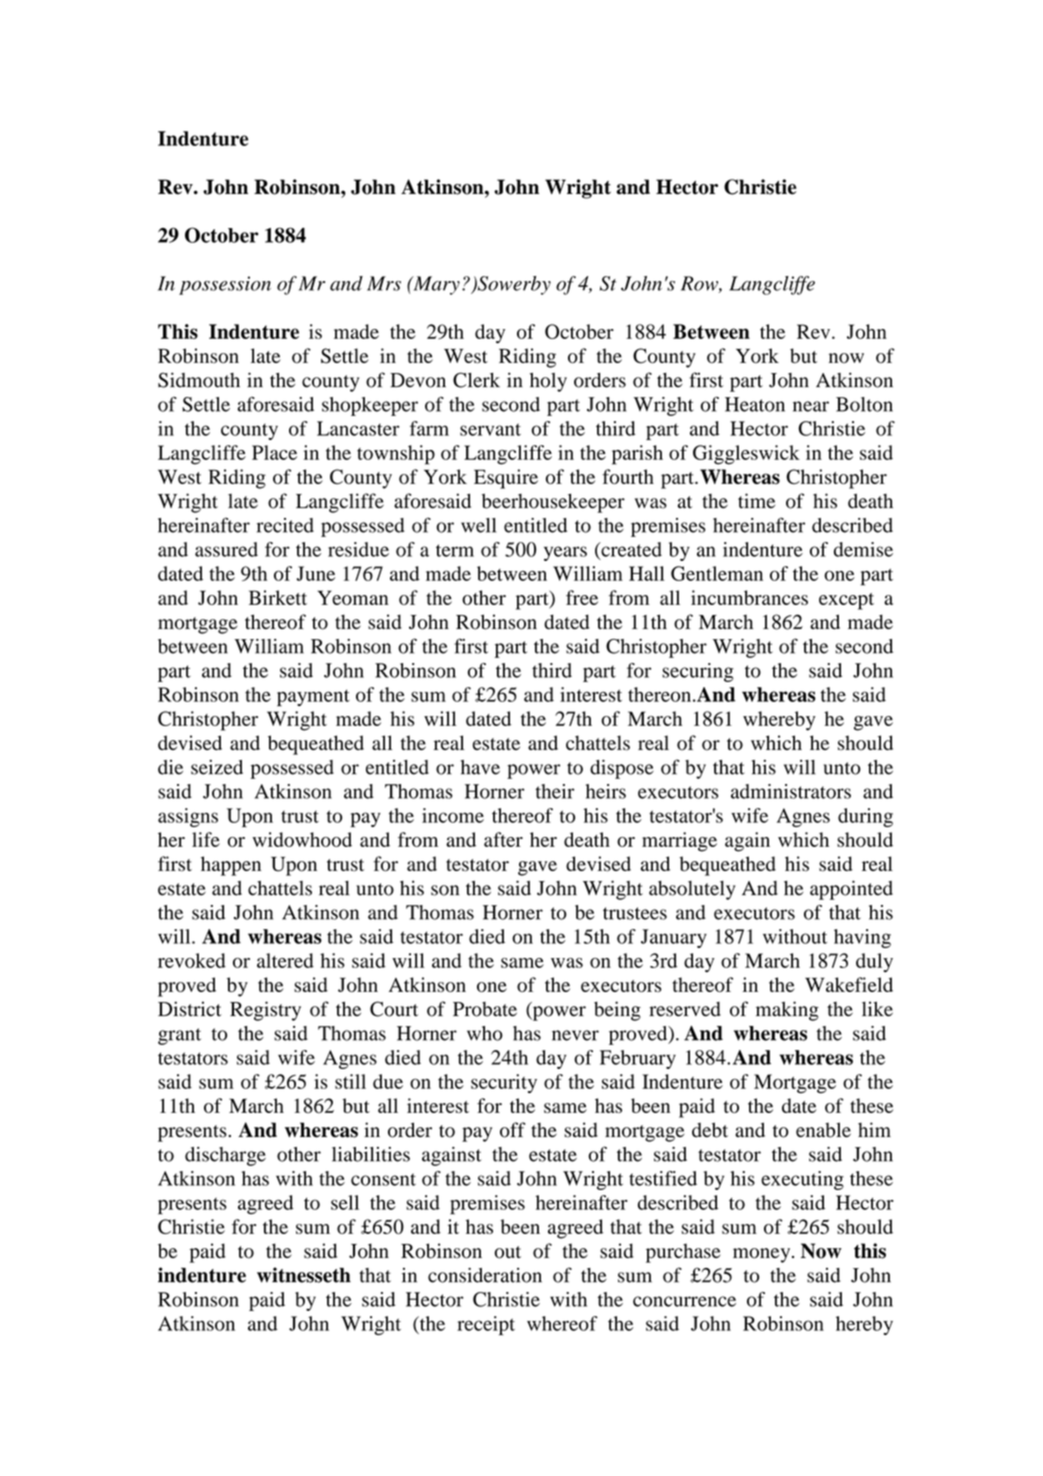  I want to click on near, so click(811, 406).
